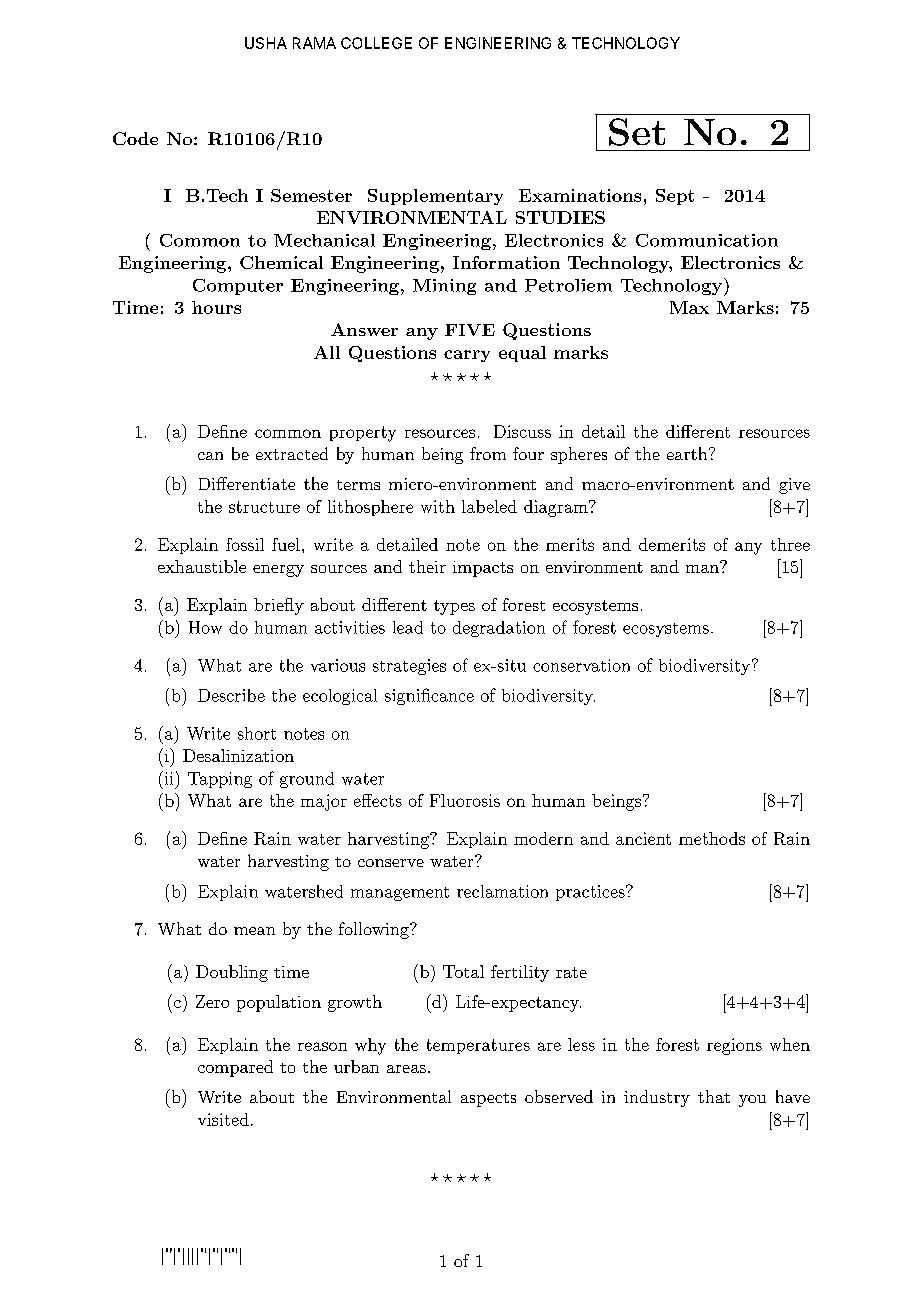 Image resolution: width=924 pixels, height=1308 pixels. I want to click on Set, so click(637, 132).
